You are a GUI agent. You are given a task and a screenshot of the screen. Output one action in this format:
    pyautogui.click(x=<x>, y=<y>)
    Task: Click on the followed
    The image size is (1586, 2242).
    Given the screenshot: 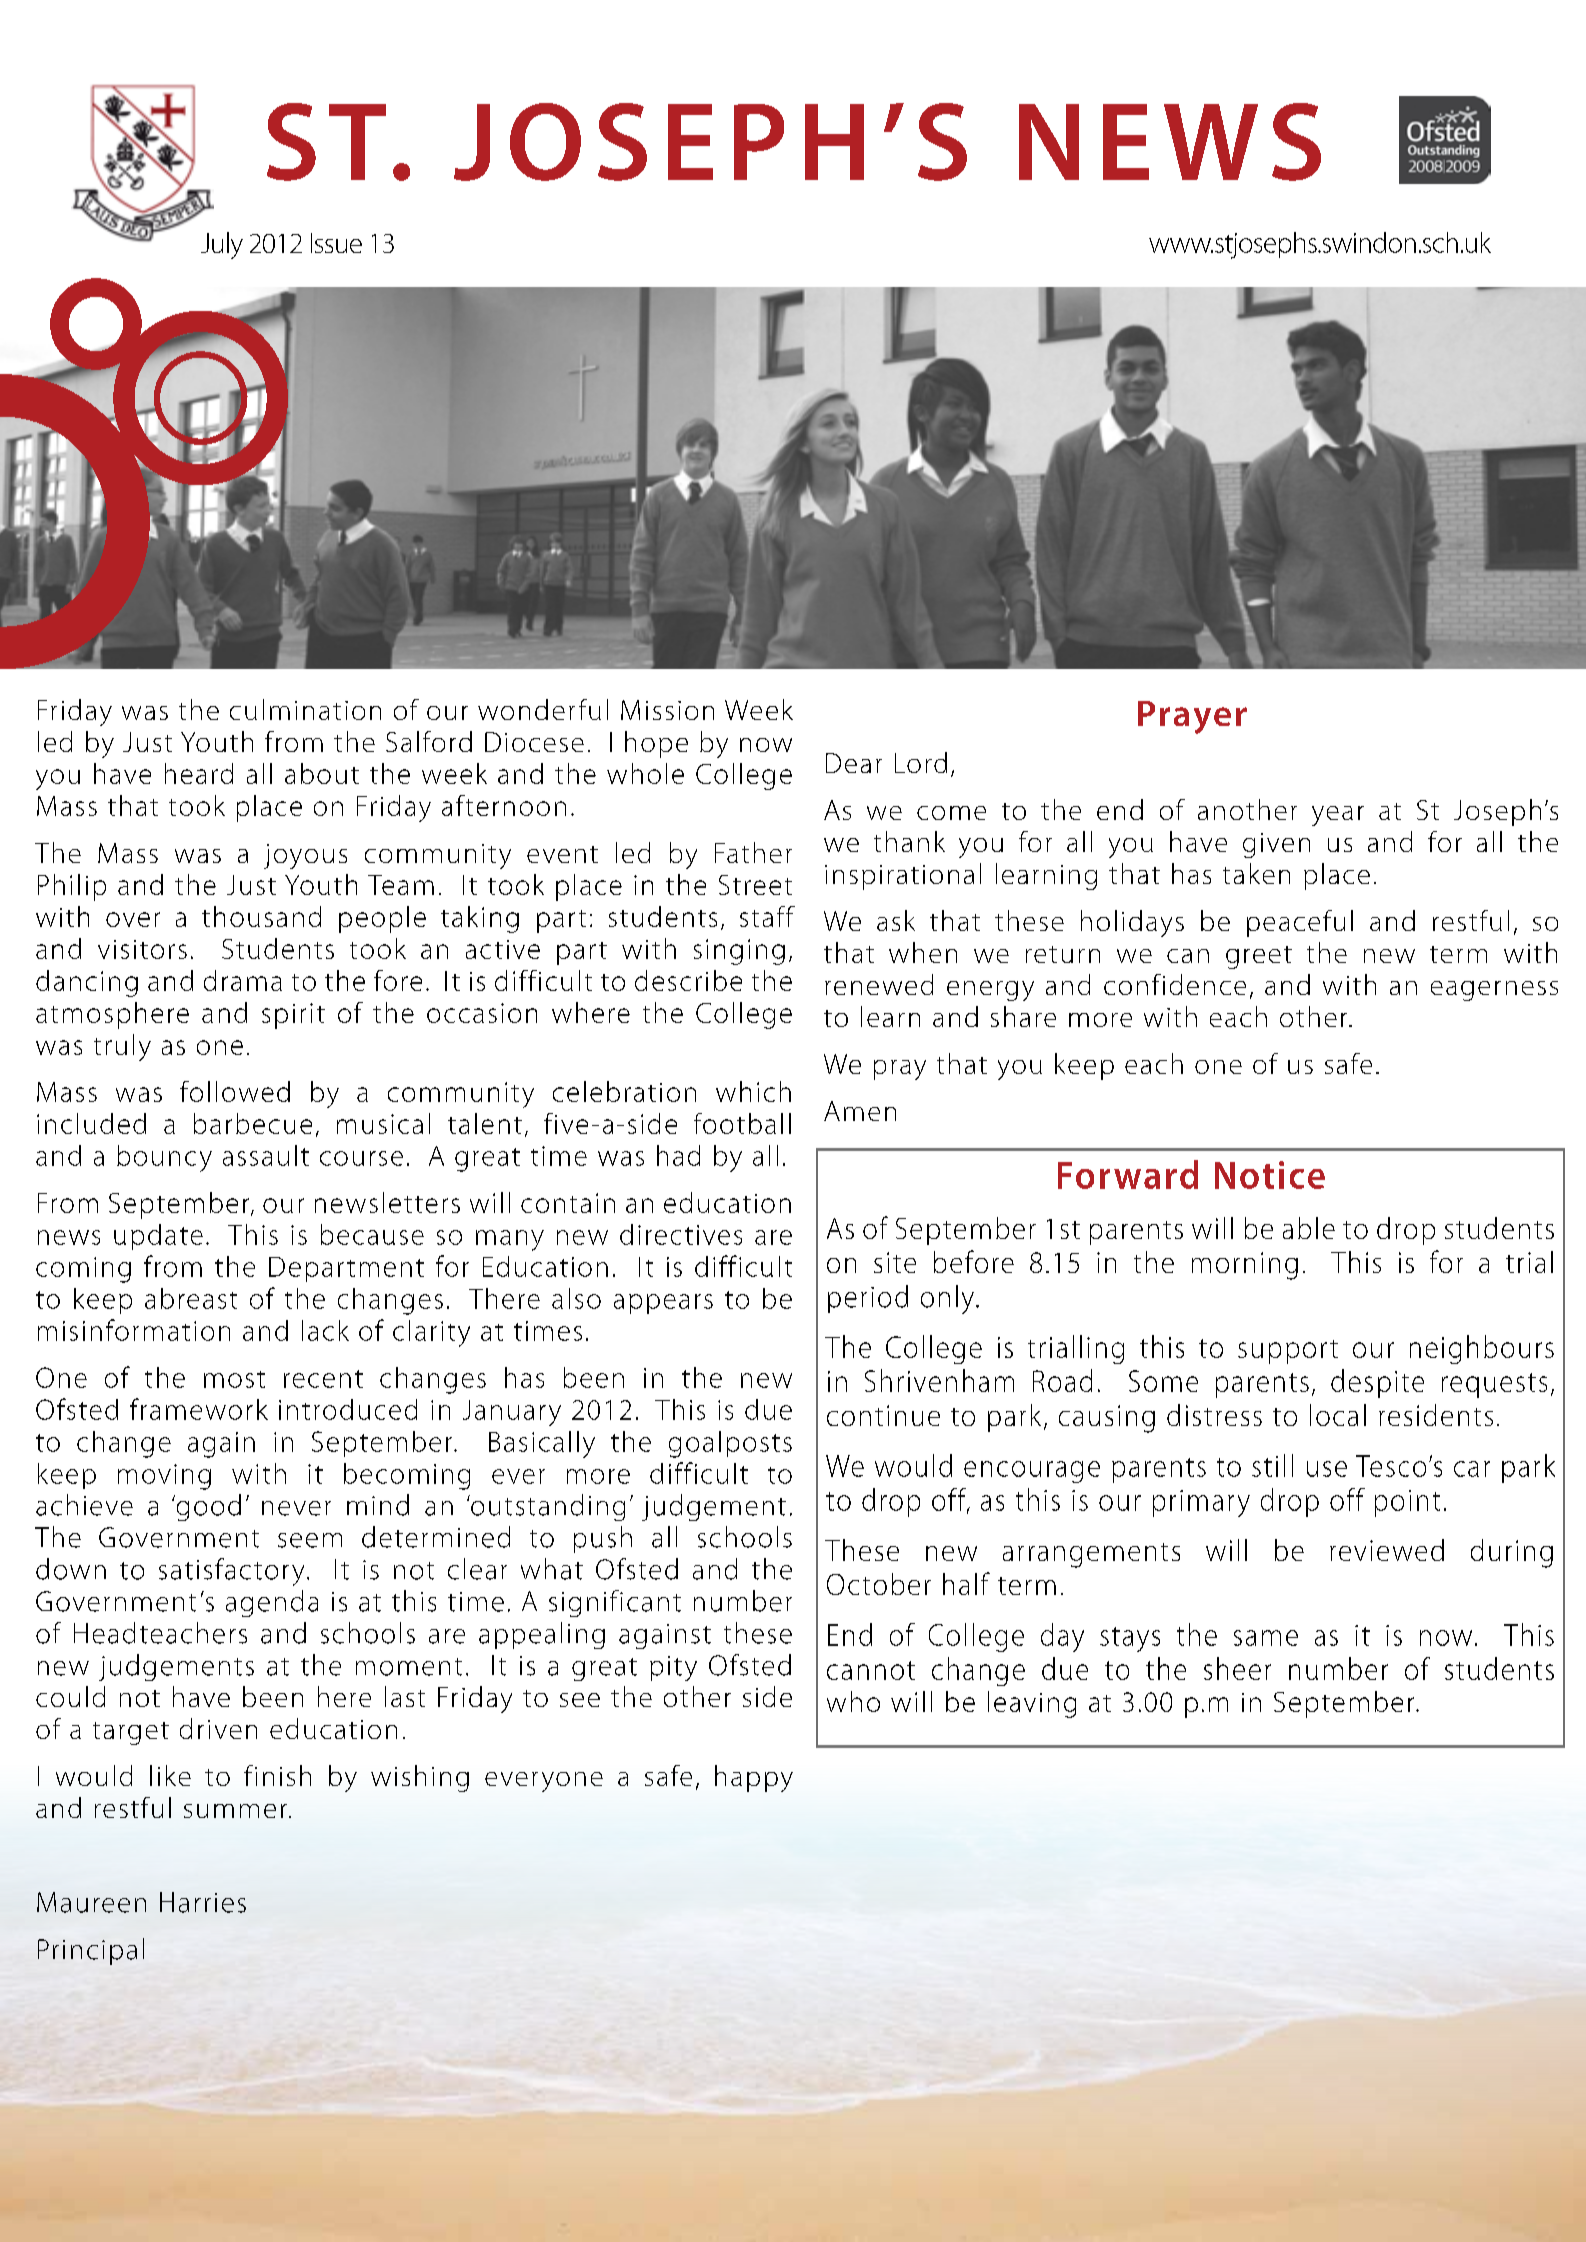 What is the action you would take?
    pyautogui.click(x=235, y=1091)
